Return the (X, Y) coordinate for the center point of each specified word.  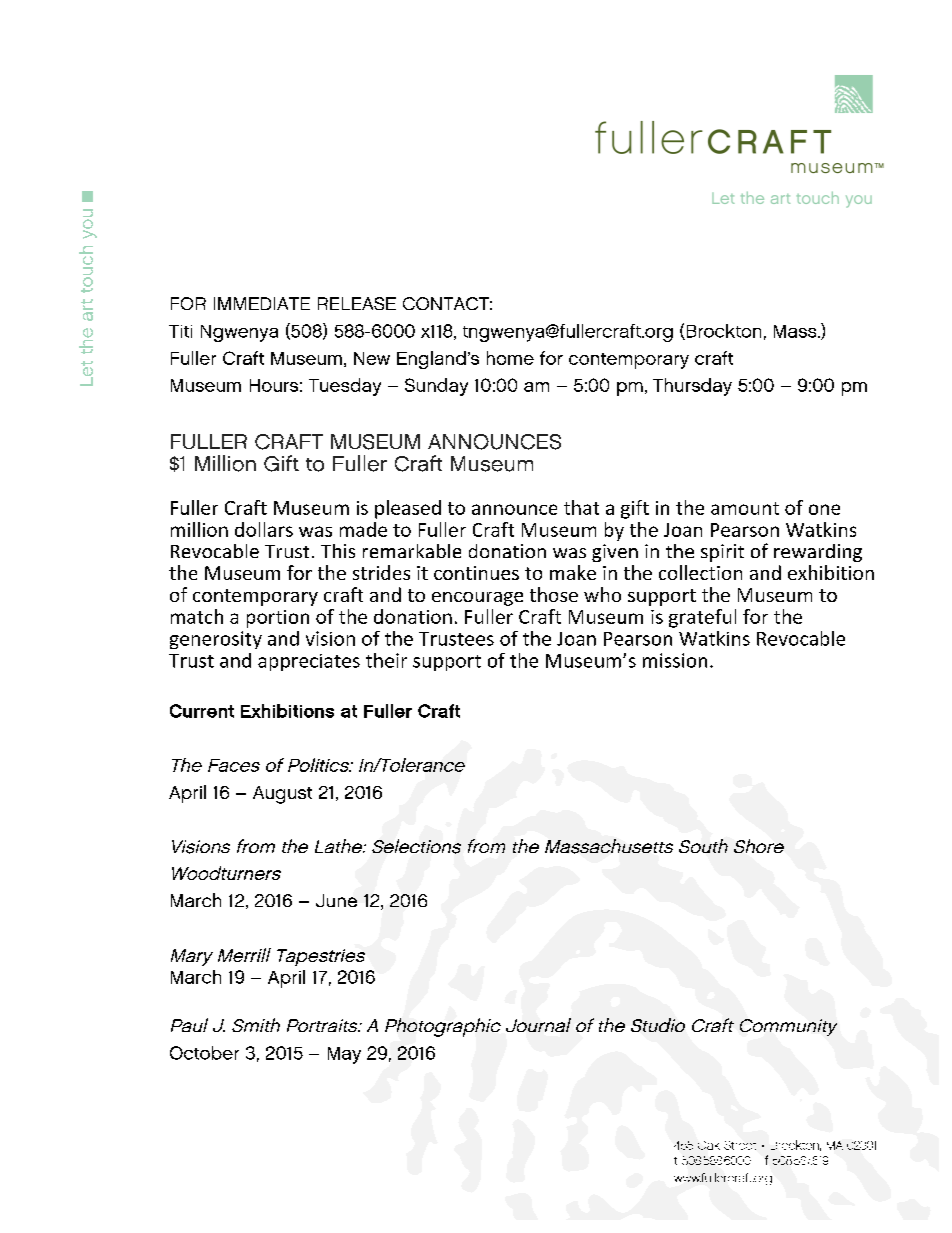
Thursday (692, 387)
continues (476, 573)
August (282, 795)
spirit (722, 553)
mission (675, 660)
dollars (264, 529)
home (510, 358)
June (336, 900)
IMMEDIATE (262, 303)
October (204, 1053)
